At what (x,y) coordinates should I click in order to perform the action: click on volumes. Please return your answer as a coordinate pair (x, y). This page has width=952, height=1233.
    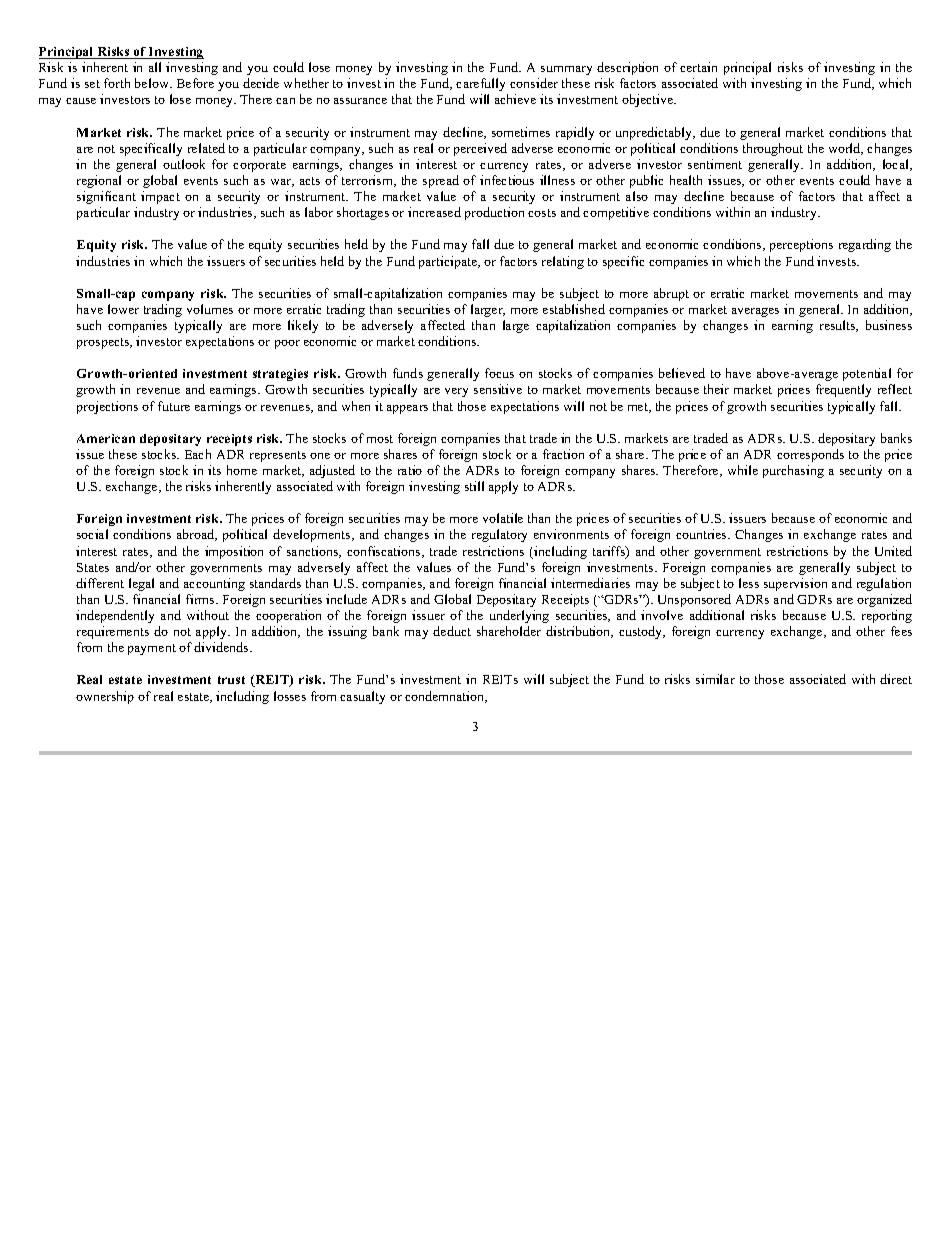
    Looking at the image, I should click on (210, 309).
